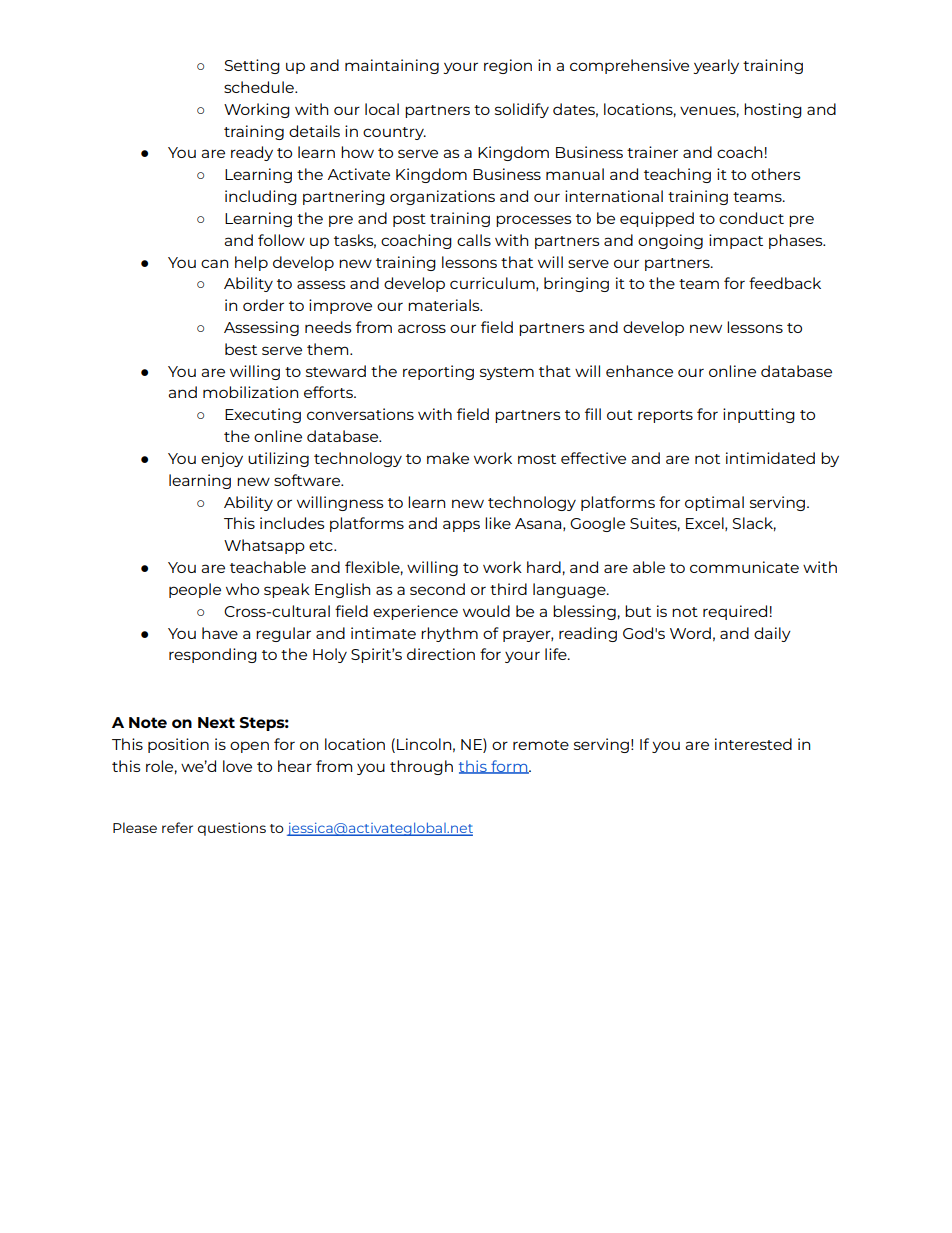  Describe the element at coordinates (232, 829) in the document. I see `questions` at that location.
